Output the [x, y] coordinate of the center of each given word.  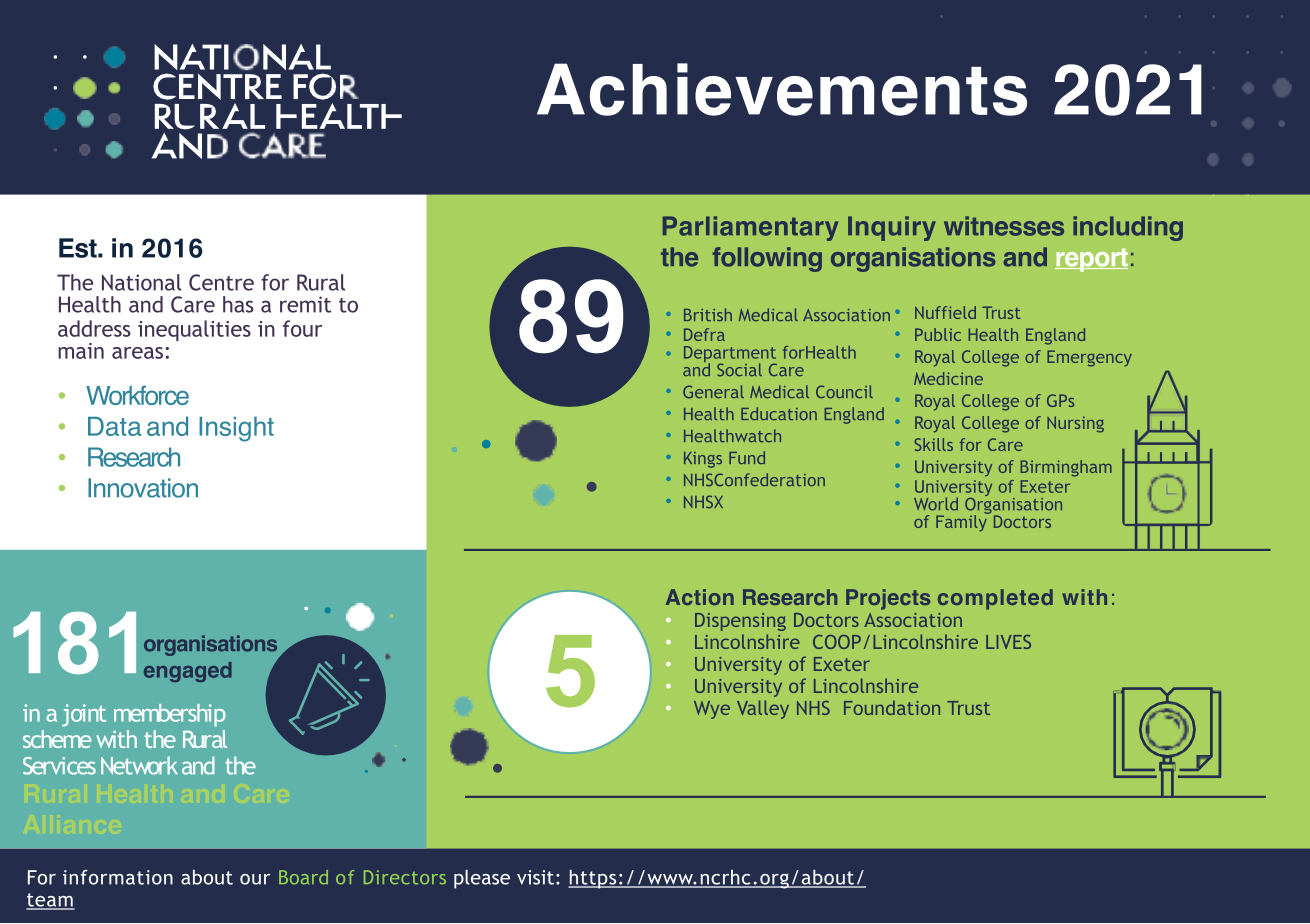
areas [137, 353]
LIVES [1008, 642]
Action [700, 597]
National [141, 282]
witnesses [1004, 226]
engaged [188, 672]
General [713, 391]
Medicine [948, 378]
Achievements [782, 89]
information [118, 877]
